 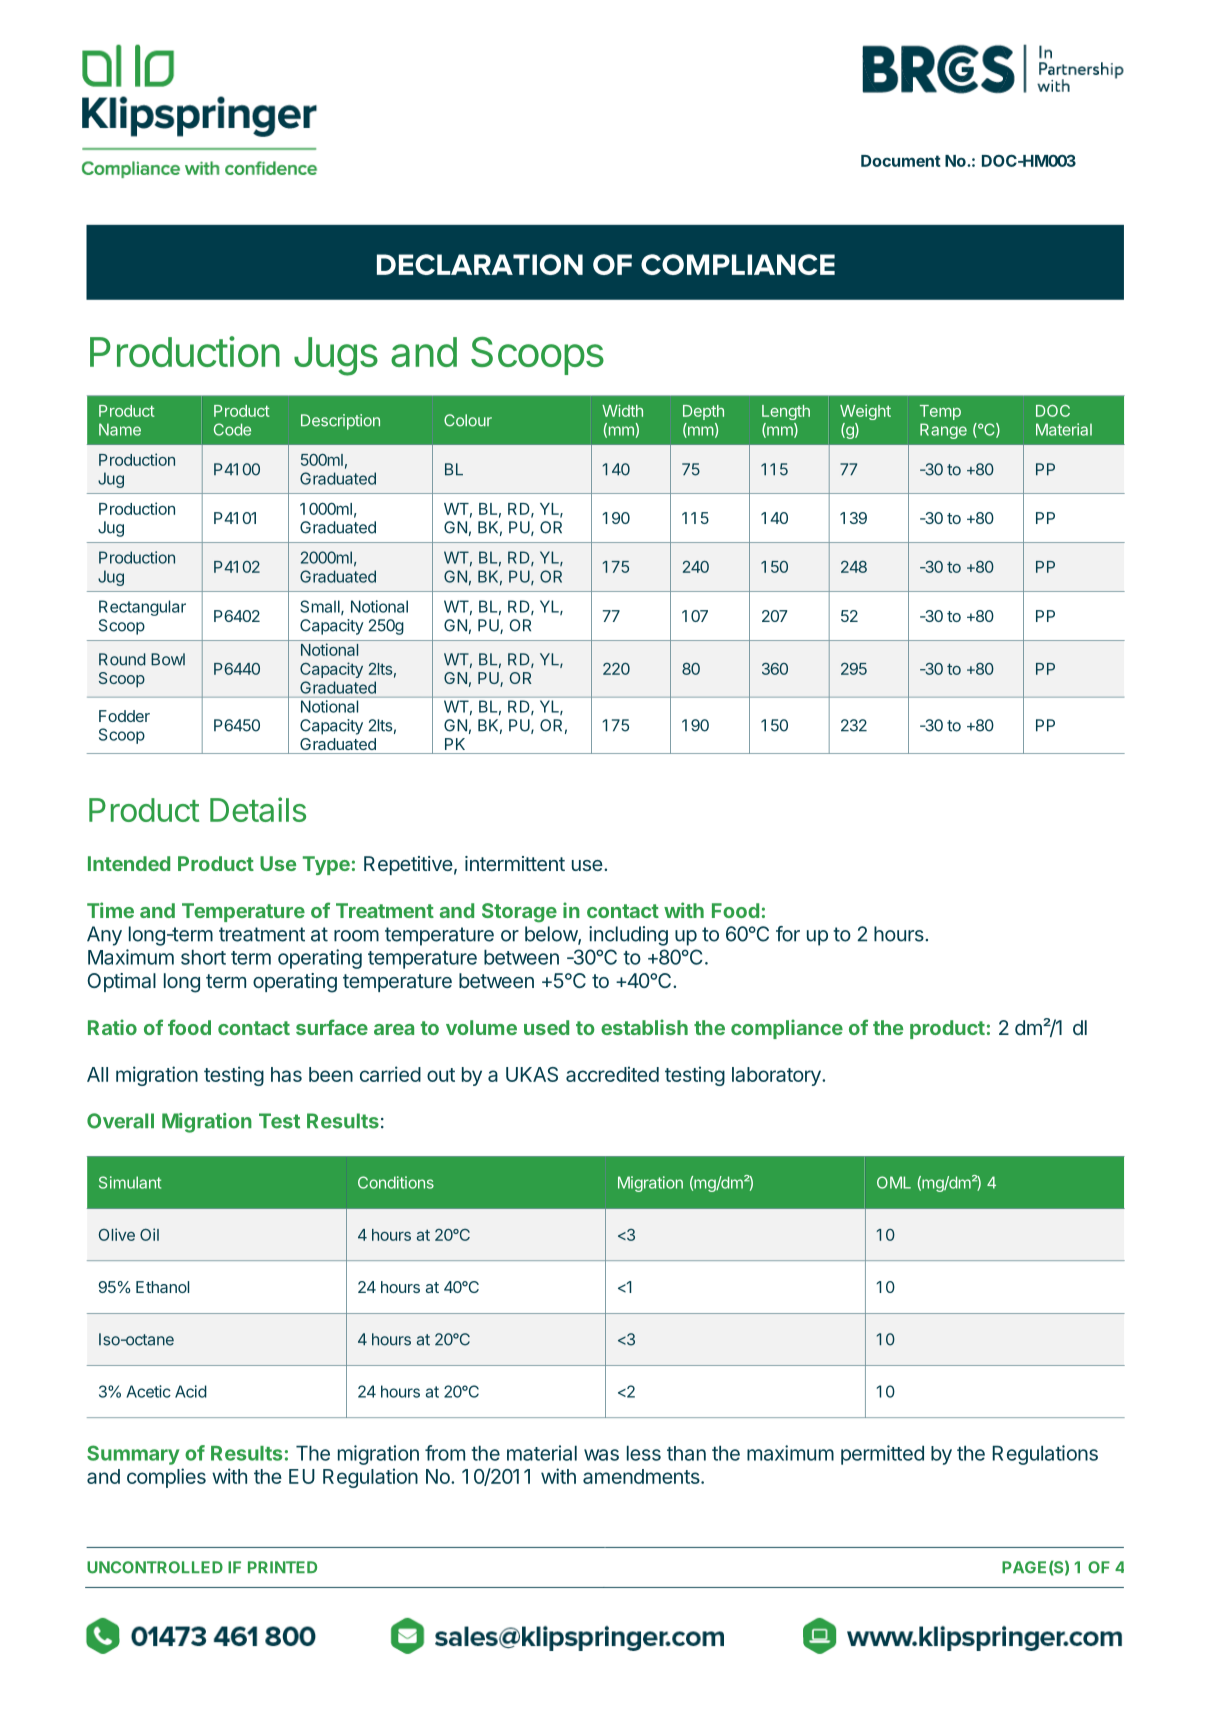 I want to click on laboratory, so click(x=777, y=1076).
